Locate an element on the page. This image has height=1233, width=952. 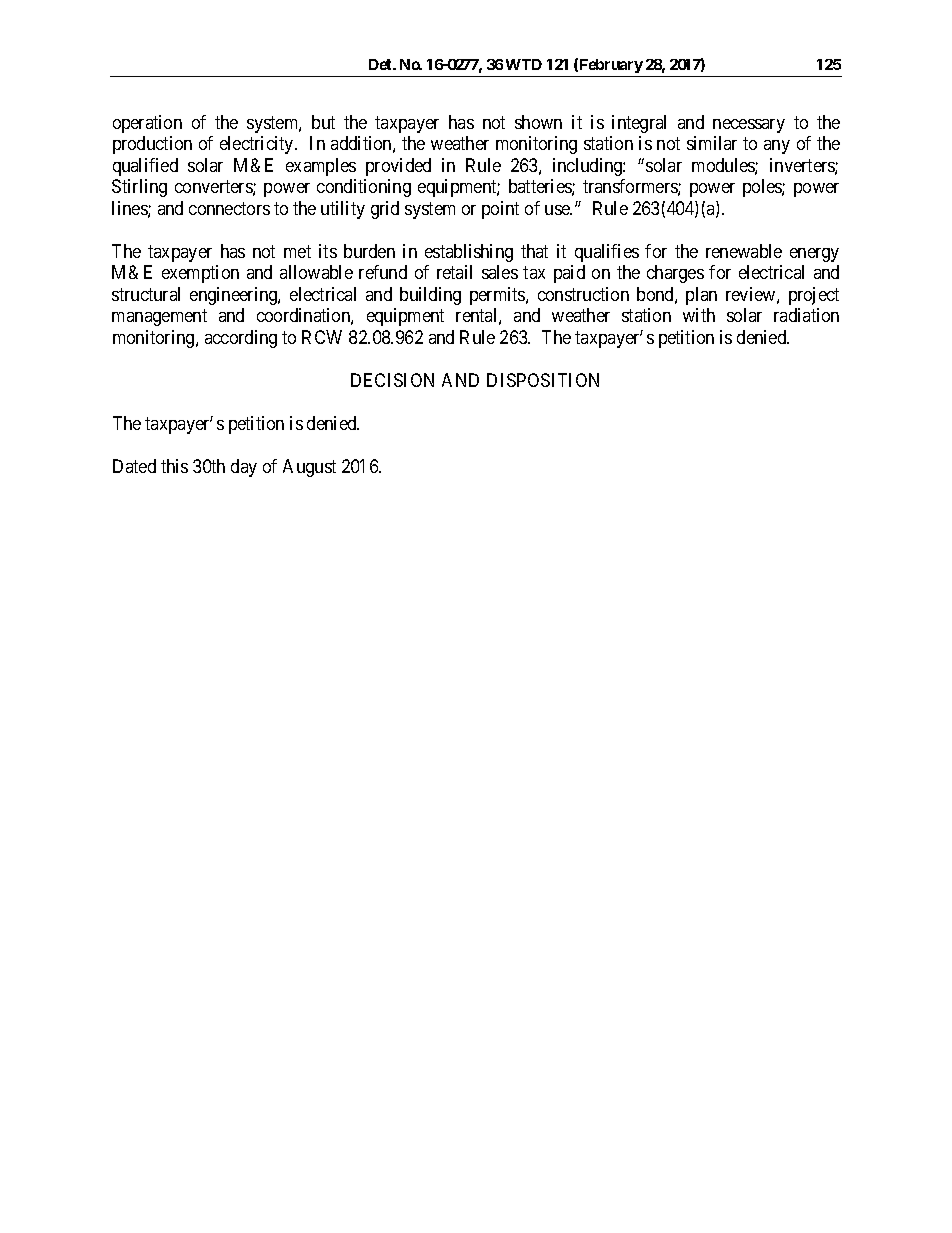
shown is located at coordinates (538, 122).
